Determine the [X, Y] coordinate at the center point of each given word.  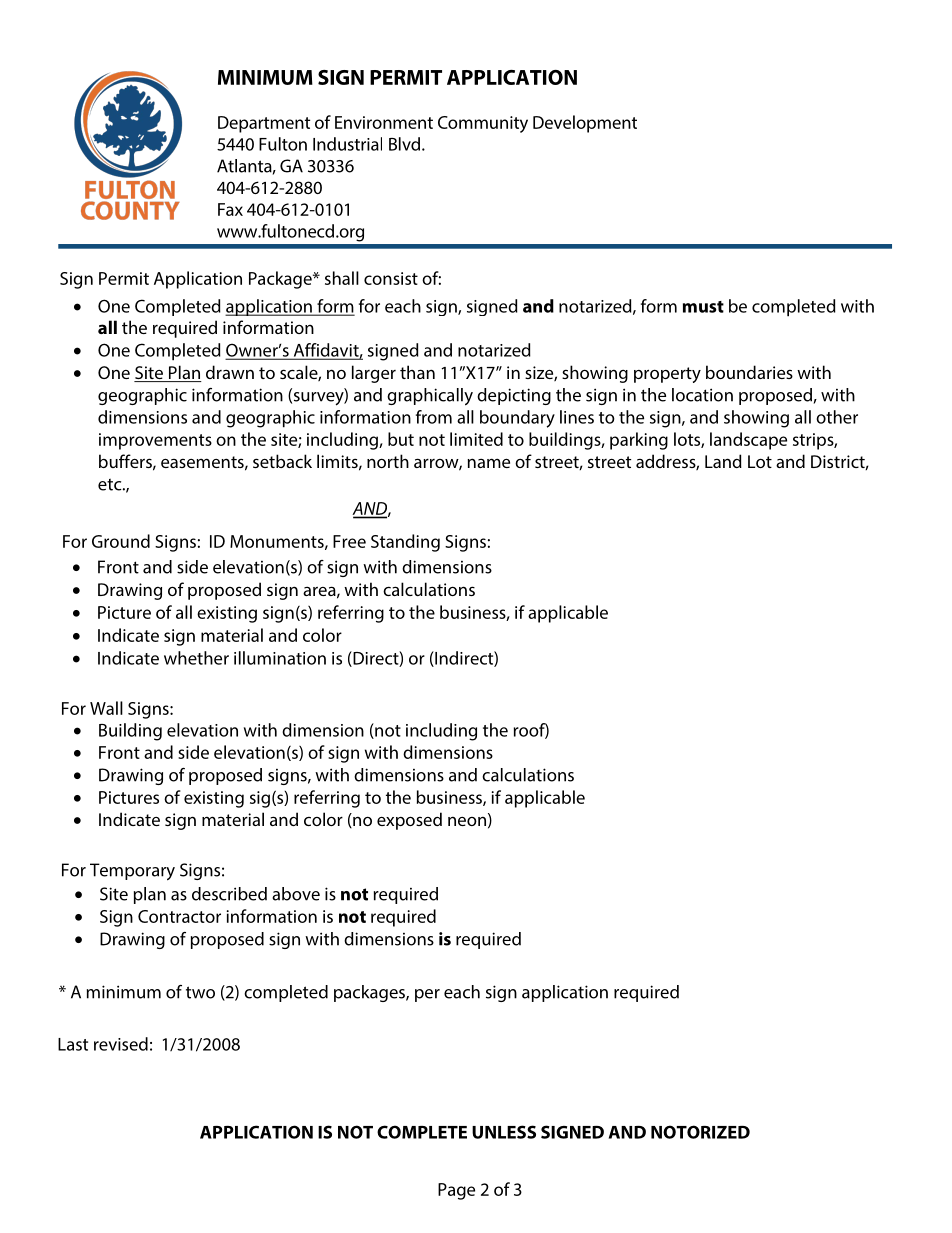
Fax [230, 209]
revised [121, 1044]
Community [483, 124]
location [702, 395]
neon [467, 821]
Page [456, 1191]
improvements [155, 441]
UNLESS [504, 1132]
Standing [405, 543]
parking [639, 441]
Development [585, 124]
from [434, 417]
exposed [409, 821]
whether [196, 658]
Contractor [179, 916]
